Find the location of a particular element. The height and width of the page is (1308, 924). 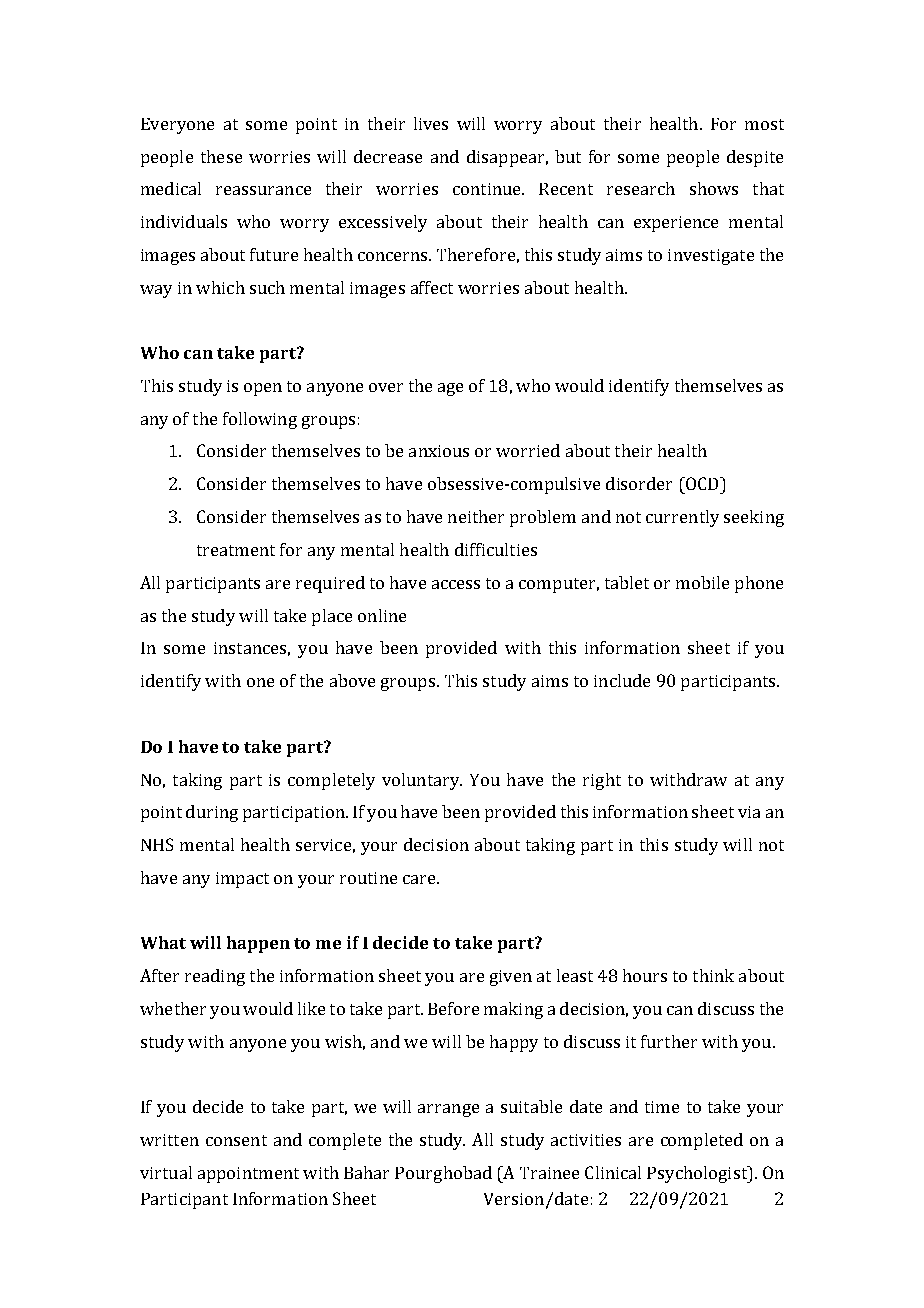

shows is located at coordinates (714, 188).
